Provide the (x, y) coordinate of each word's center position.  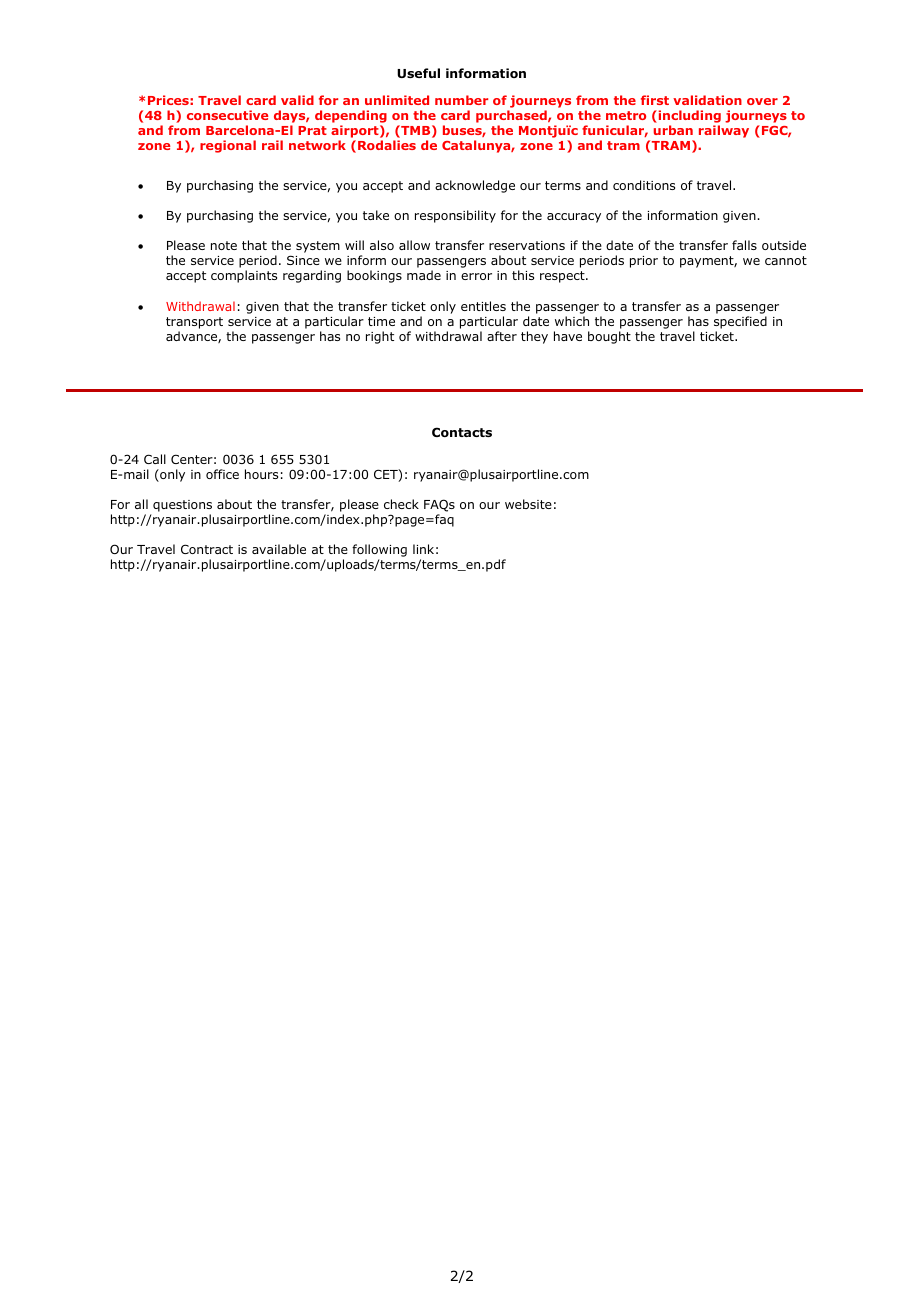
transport (194, 323)
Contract (207, 549)
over (762, 101)
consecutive (227, 115)
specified (740, 322)
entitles (483, 306)
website (528, 504)
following (379, 552)
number (461, 100)
